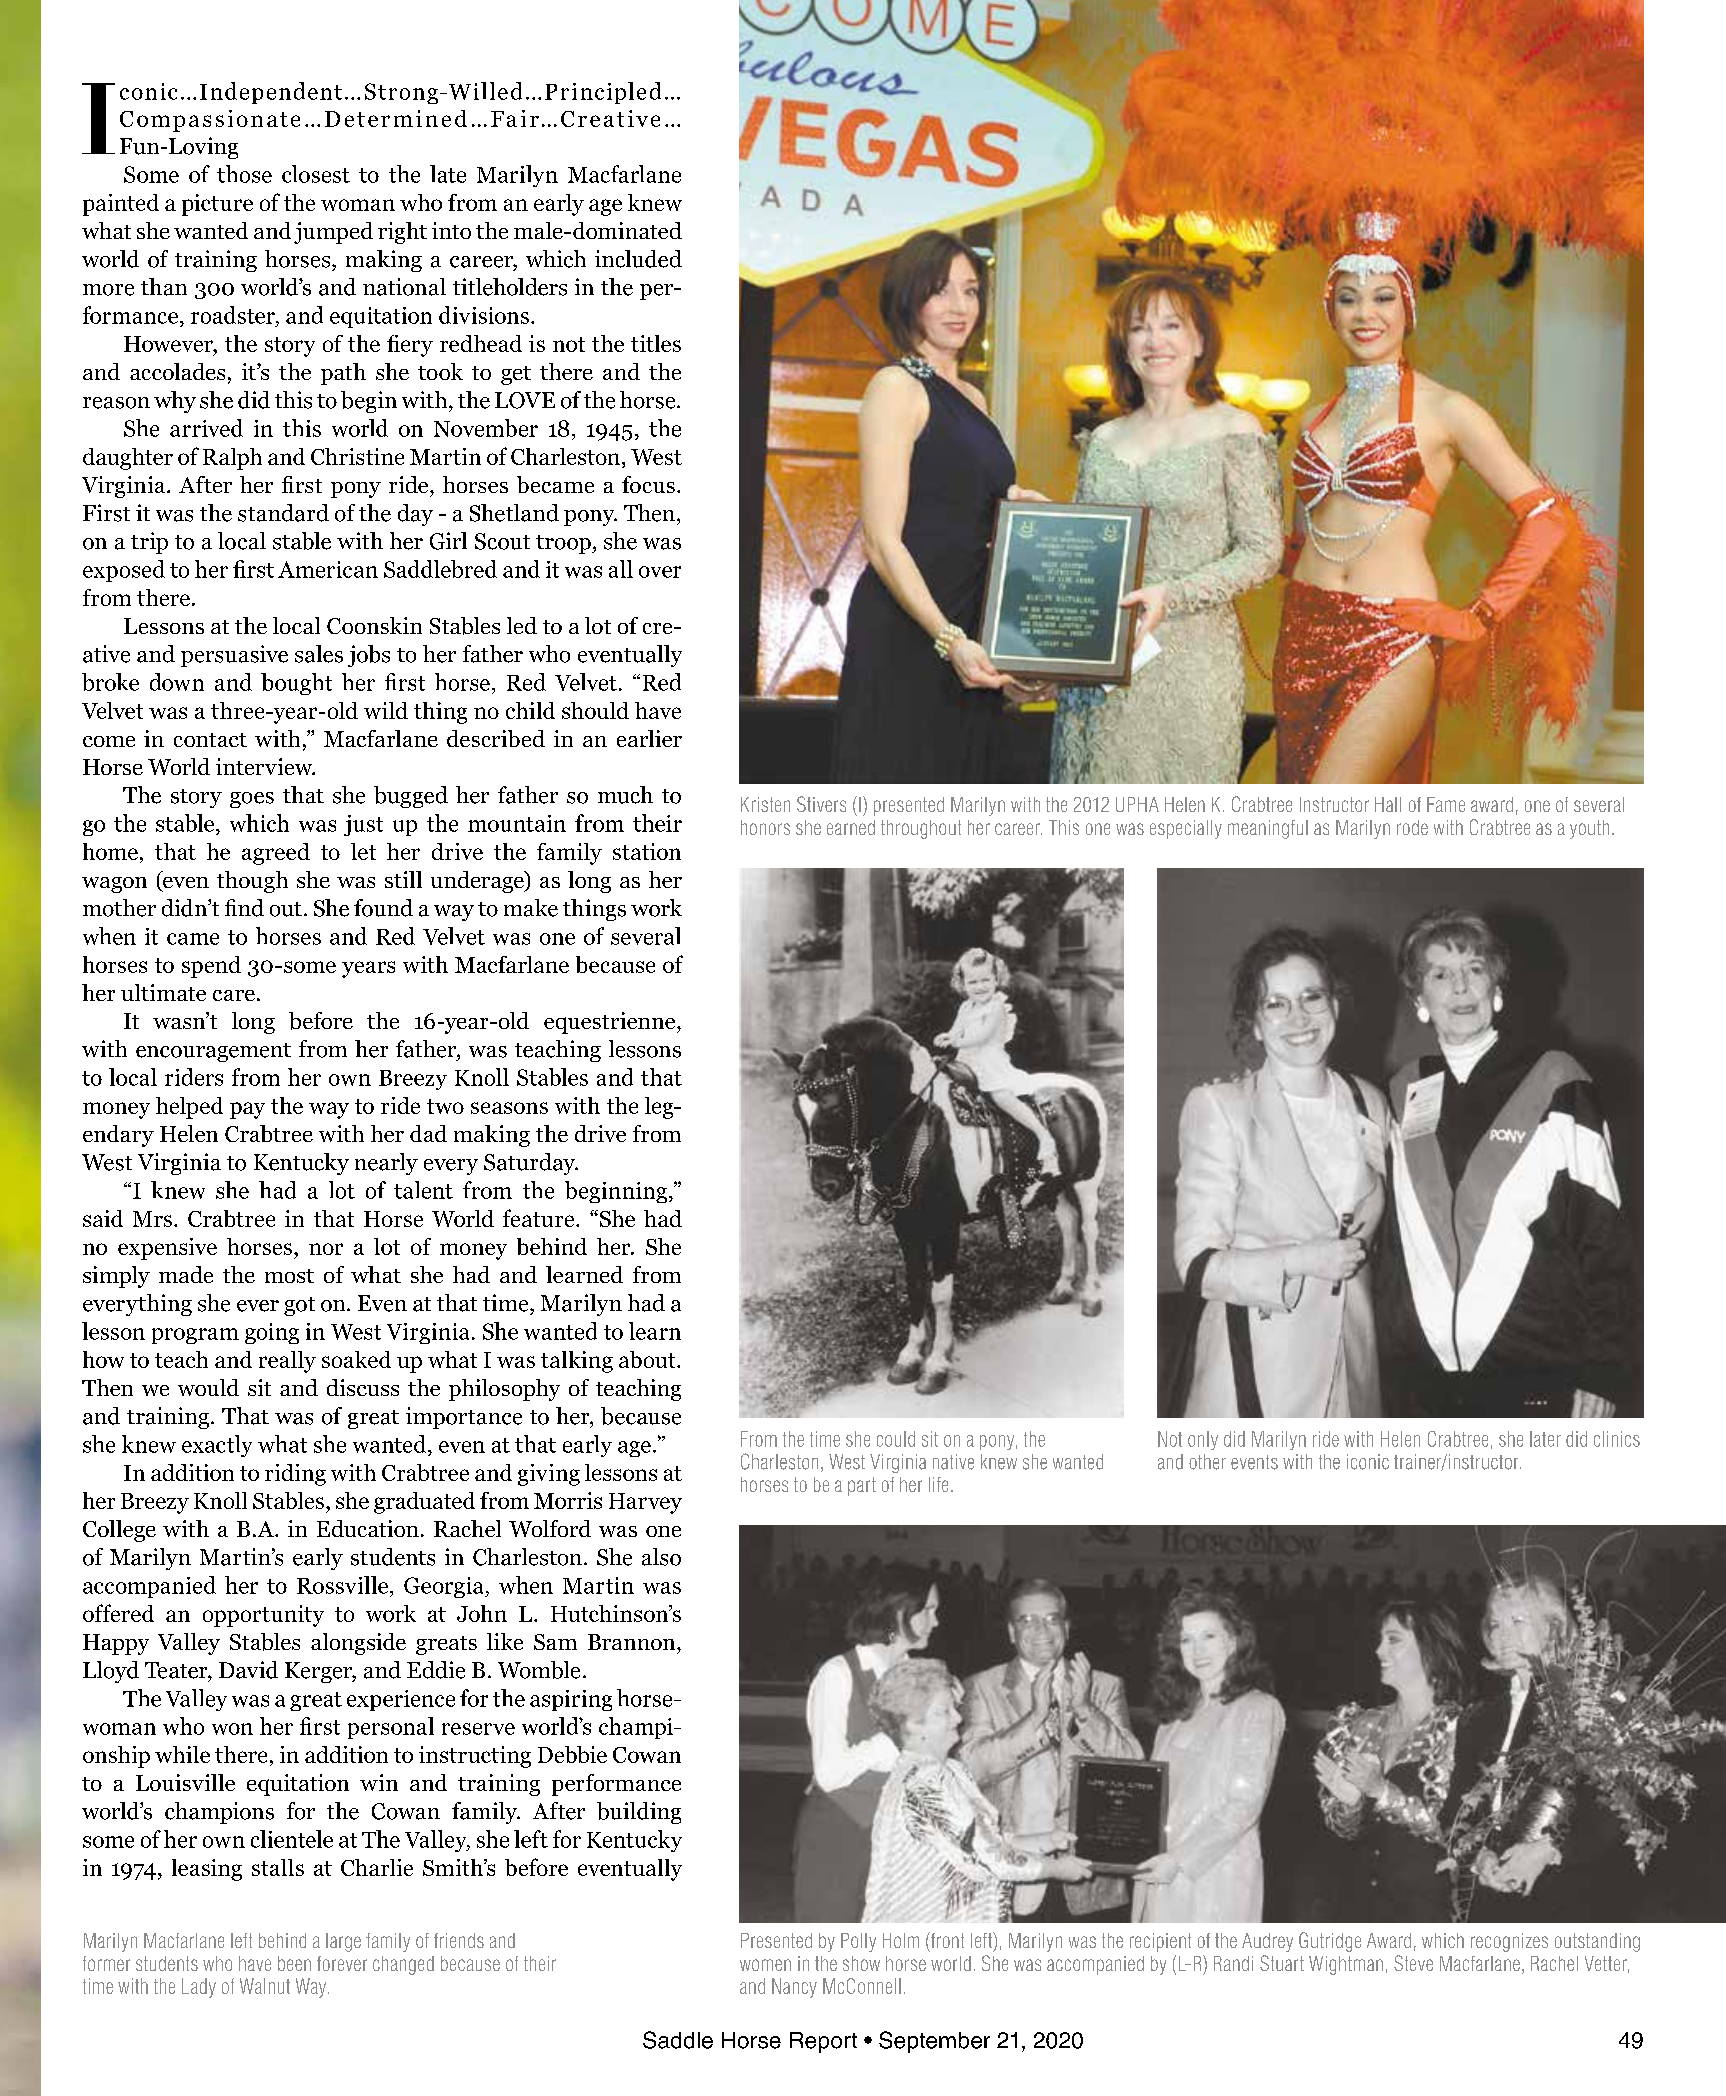 The image size is (1726, 2096). Describe the element at coordinates (656, 343) in the document. I see `titles` at that location.
